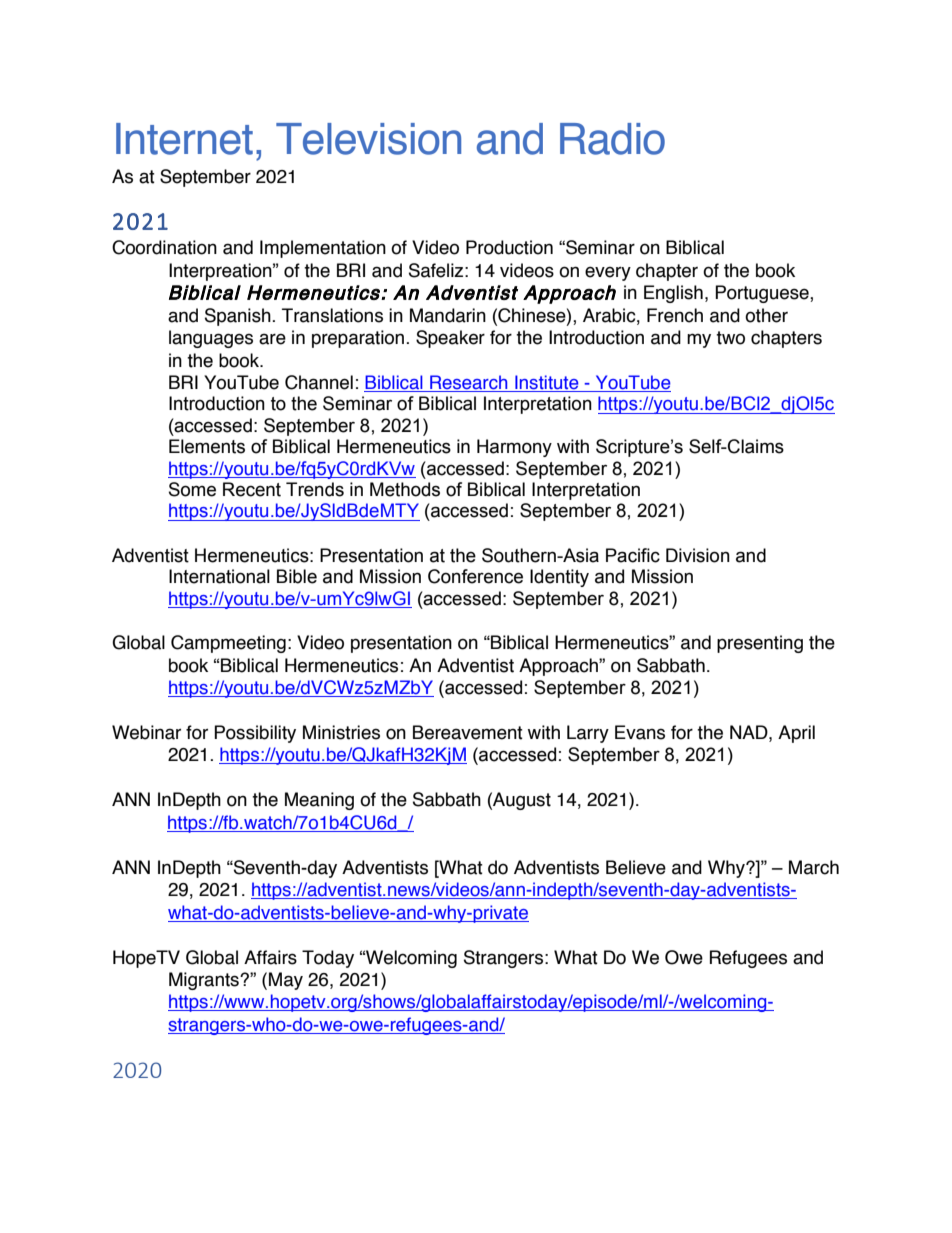 This image has width=952, height=1233. What do you see at coordinates (612, 139) in the image?
I see `Radio` at bounding box center [612, 139].
